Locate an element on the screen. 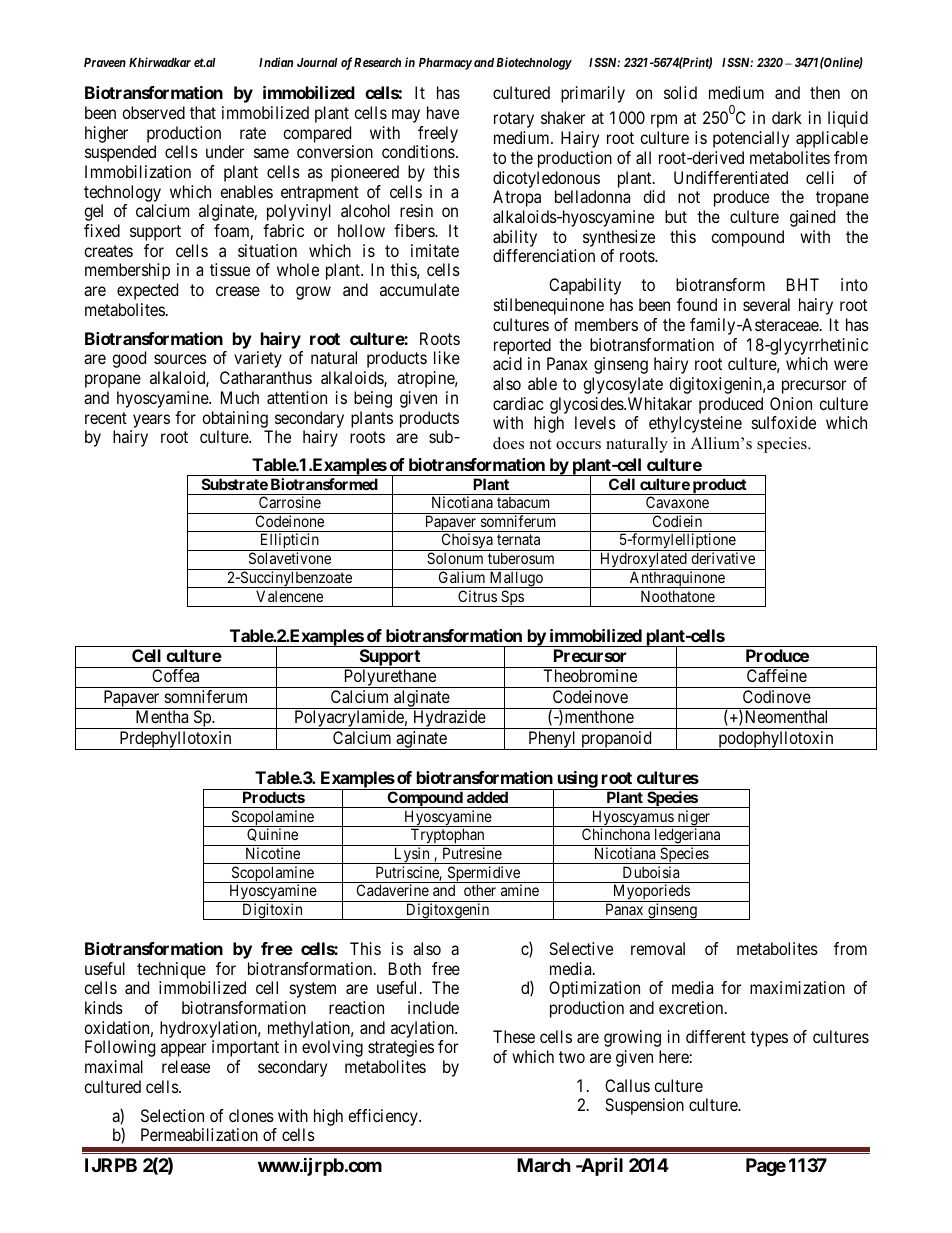 The image size is (952, 1233). March is located at coordinates (544, 1165).
